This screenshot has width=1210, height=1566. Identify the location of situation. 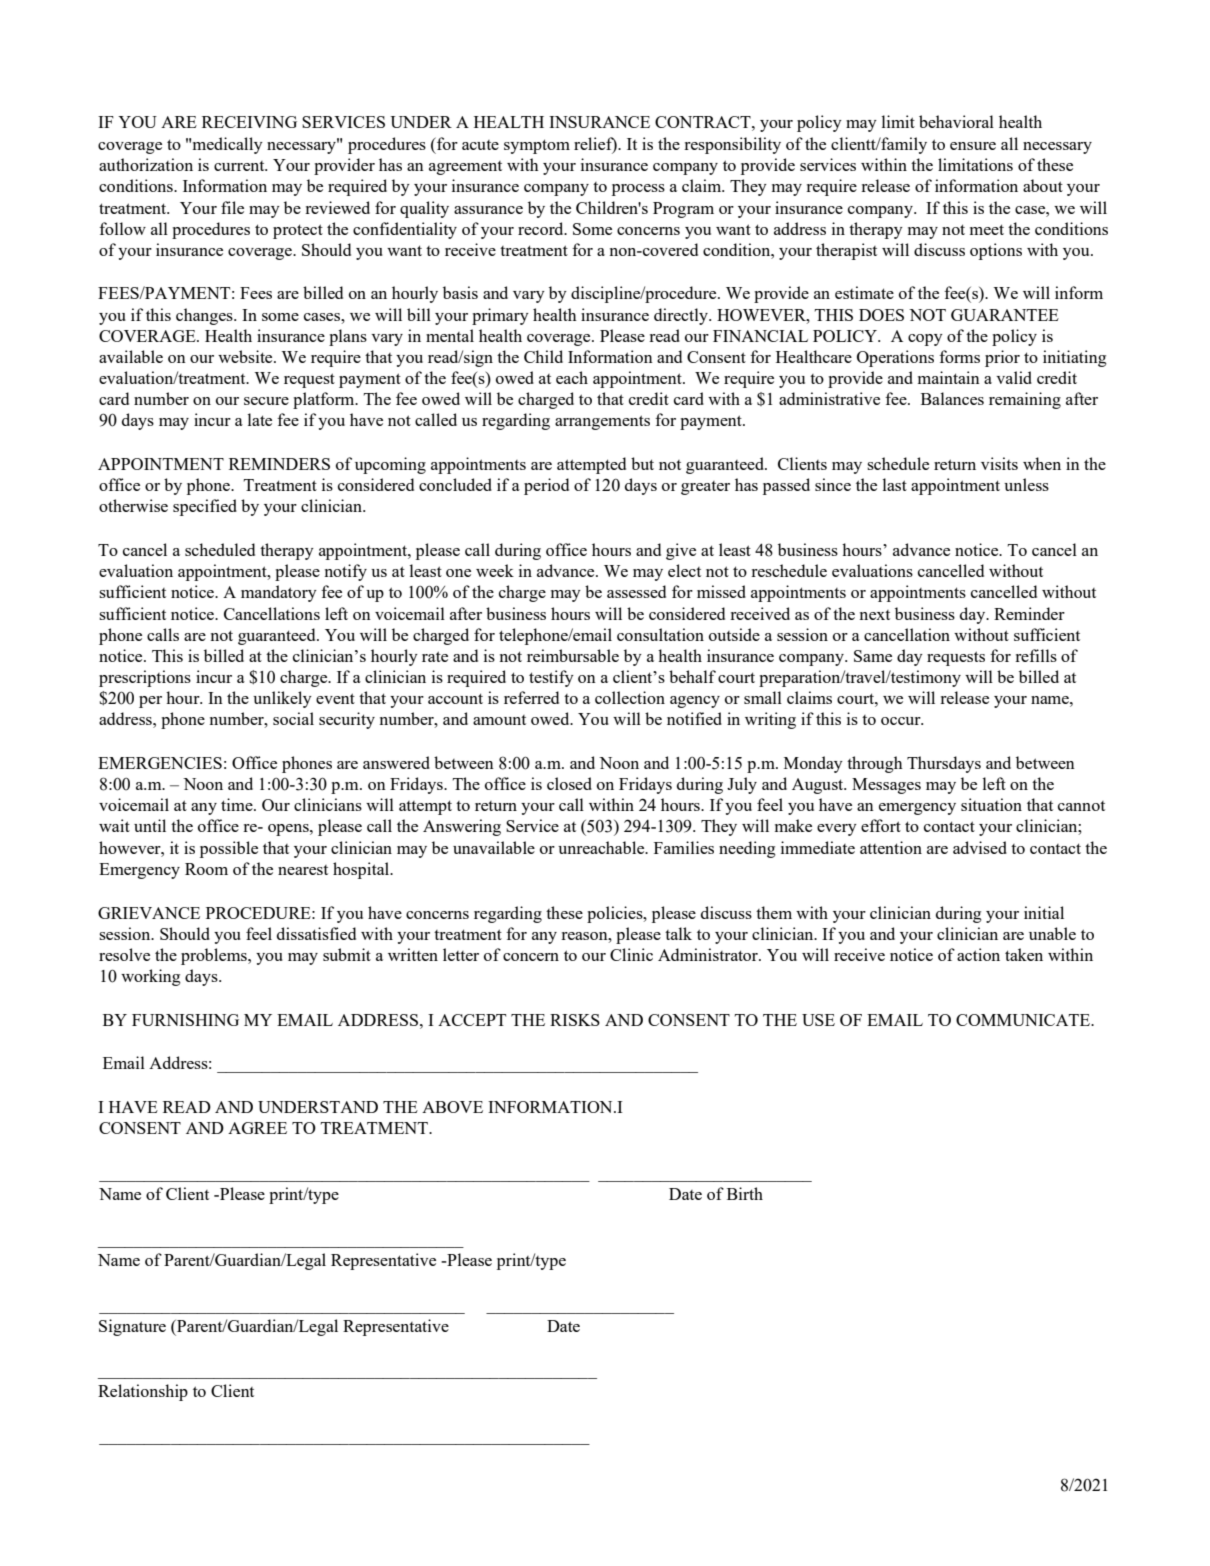
(991, 804).
